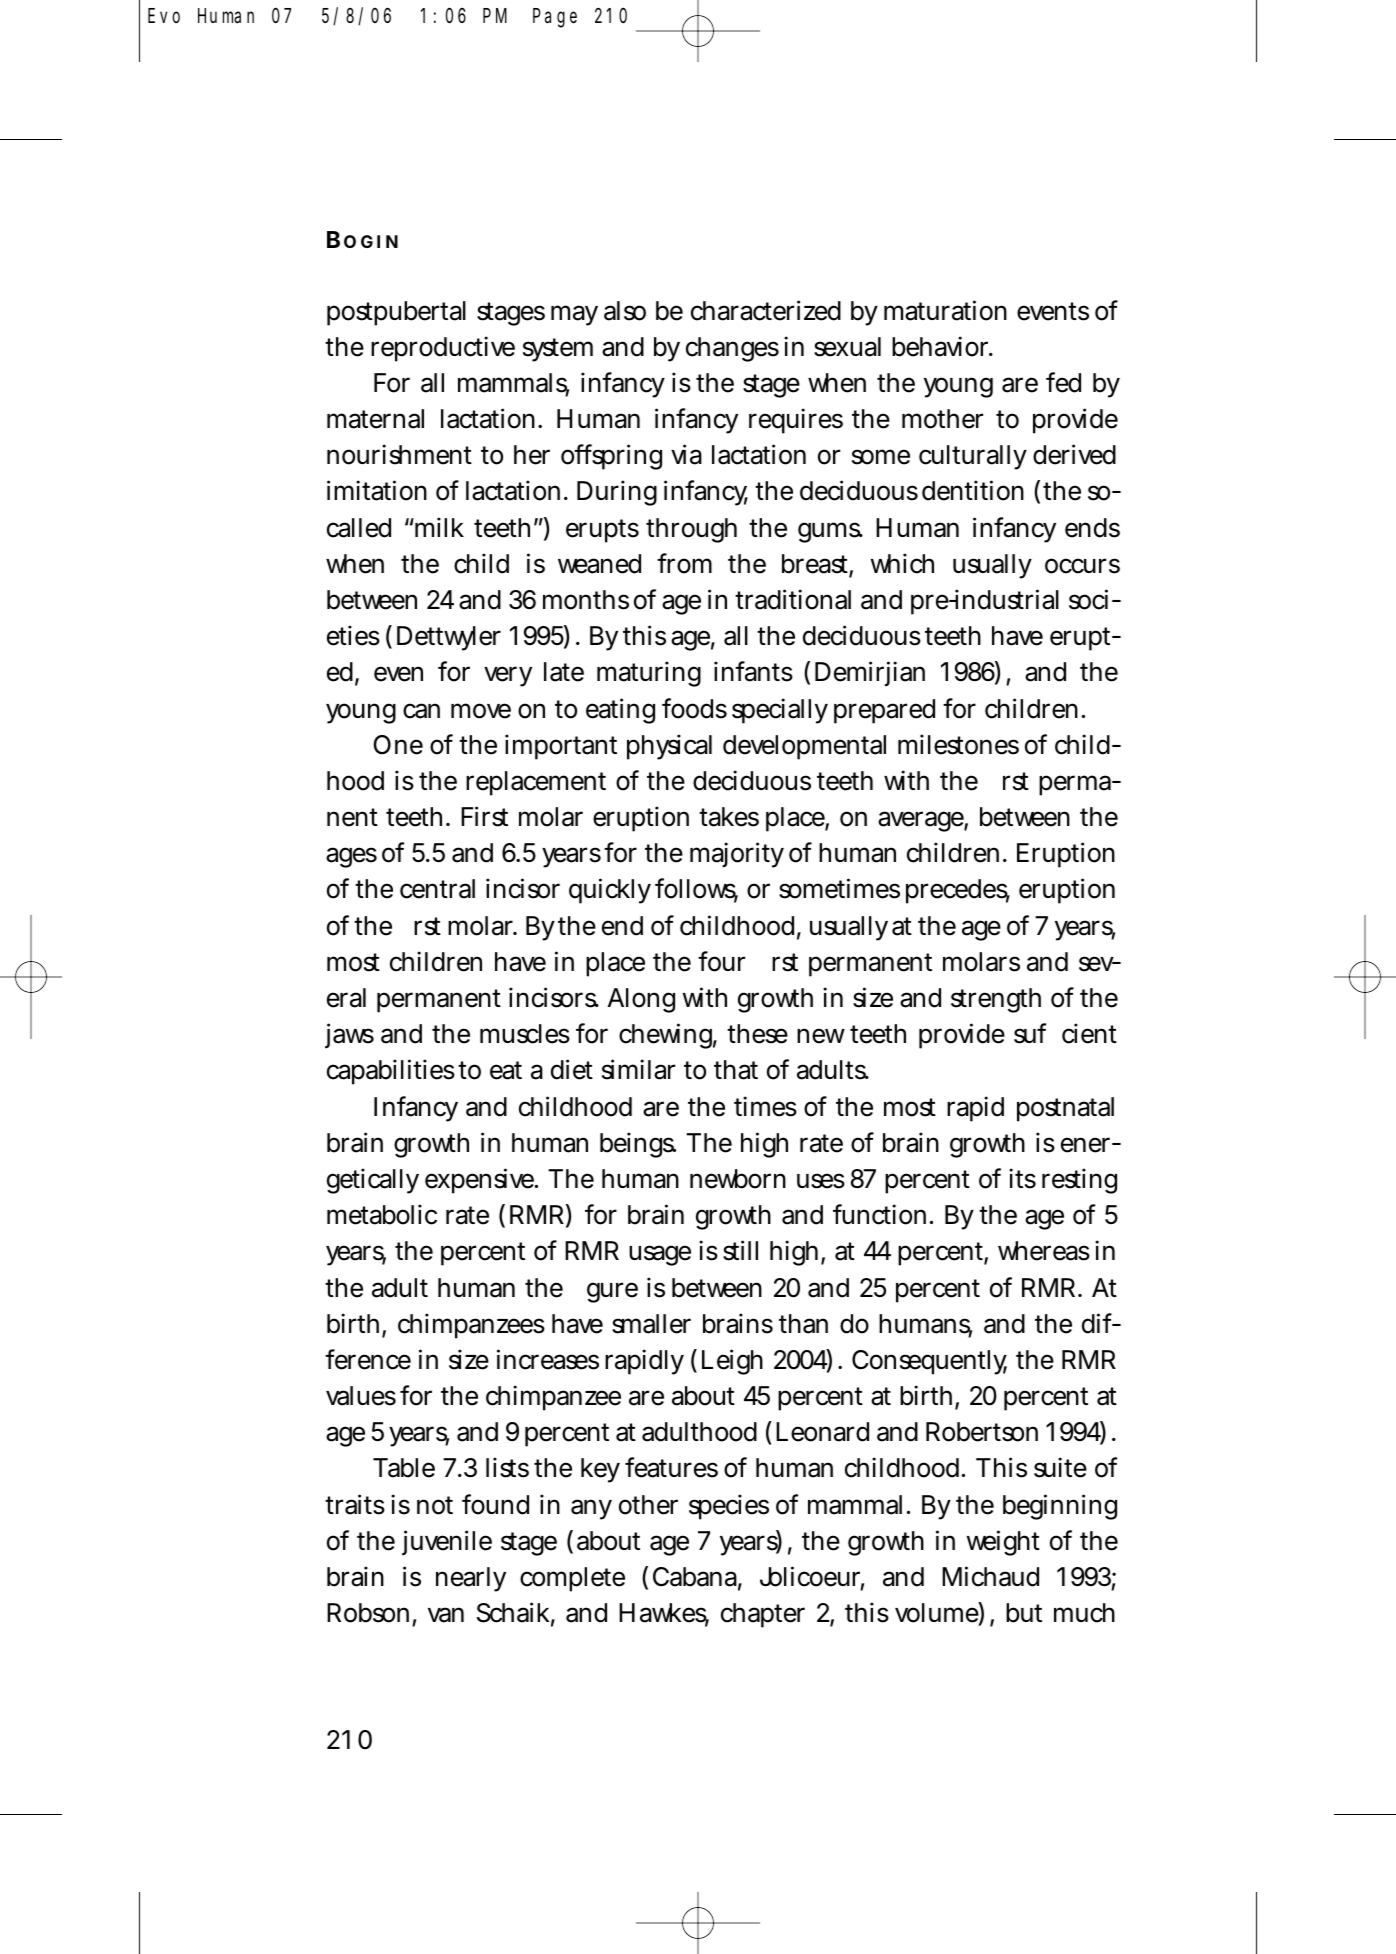 Image resolution: width=1396 pixels, height=1954 pixels. What do you see at coordinates (737, 855) in the screenshot?
I see `majority` at bounding box center [737, 855].
